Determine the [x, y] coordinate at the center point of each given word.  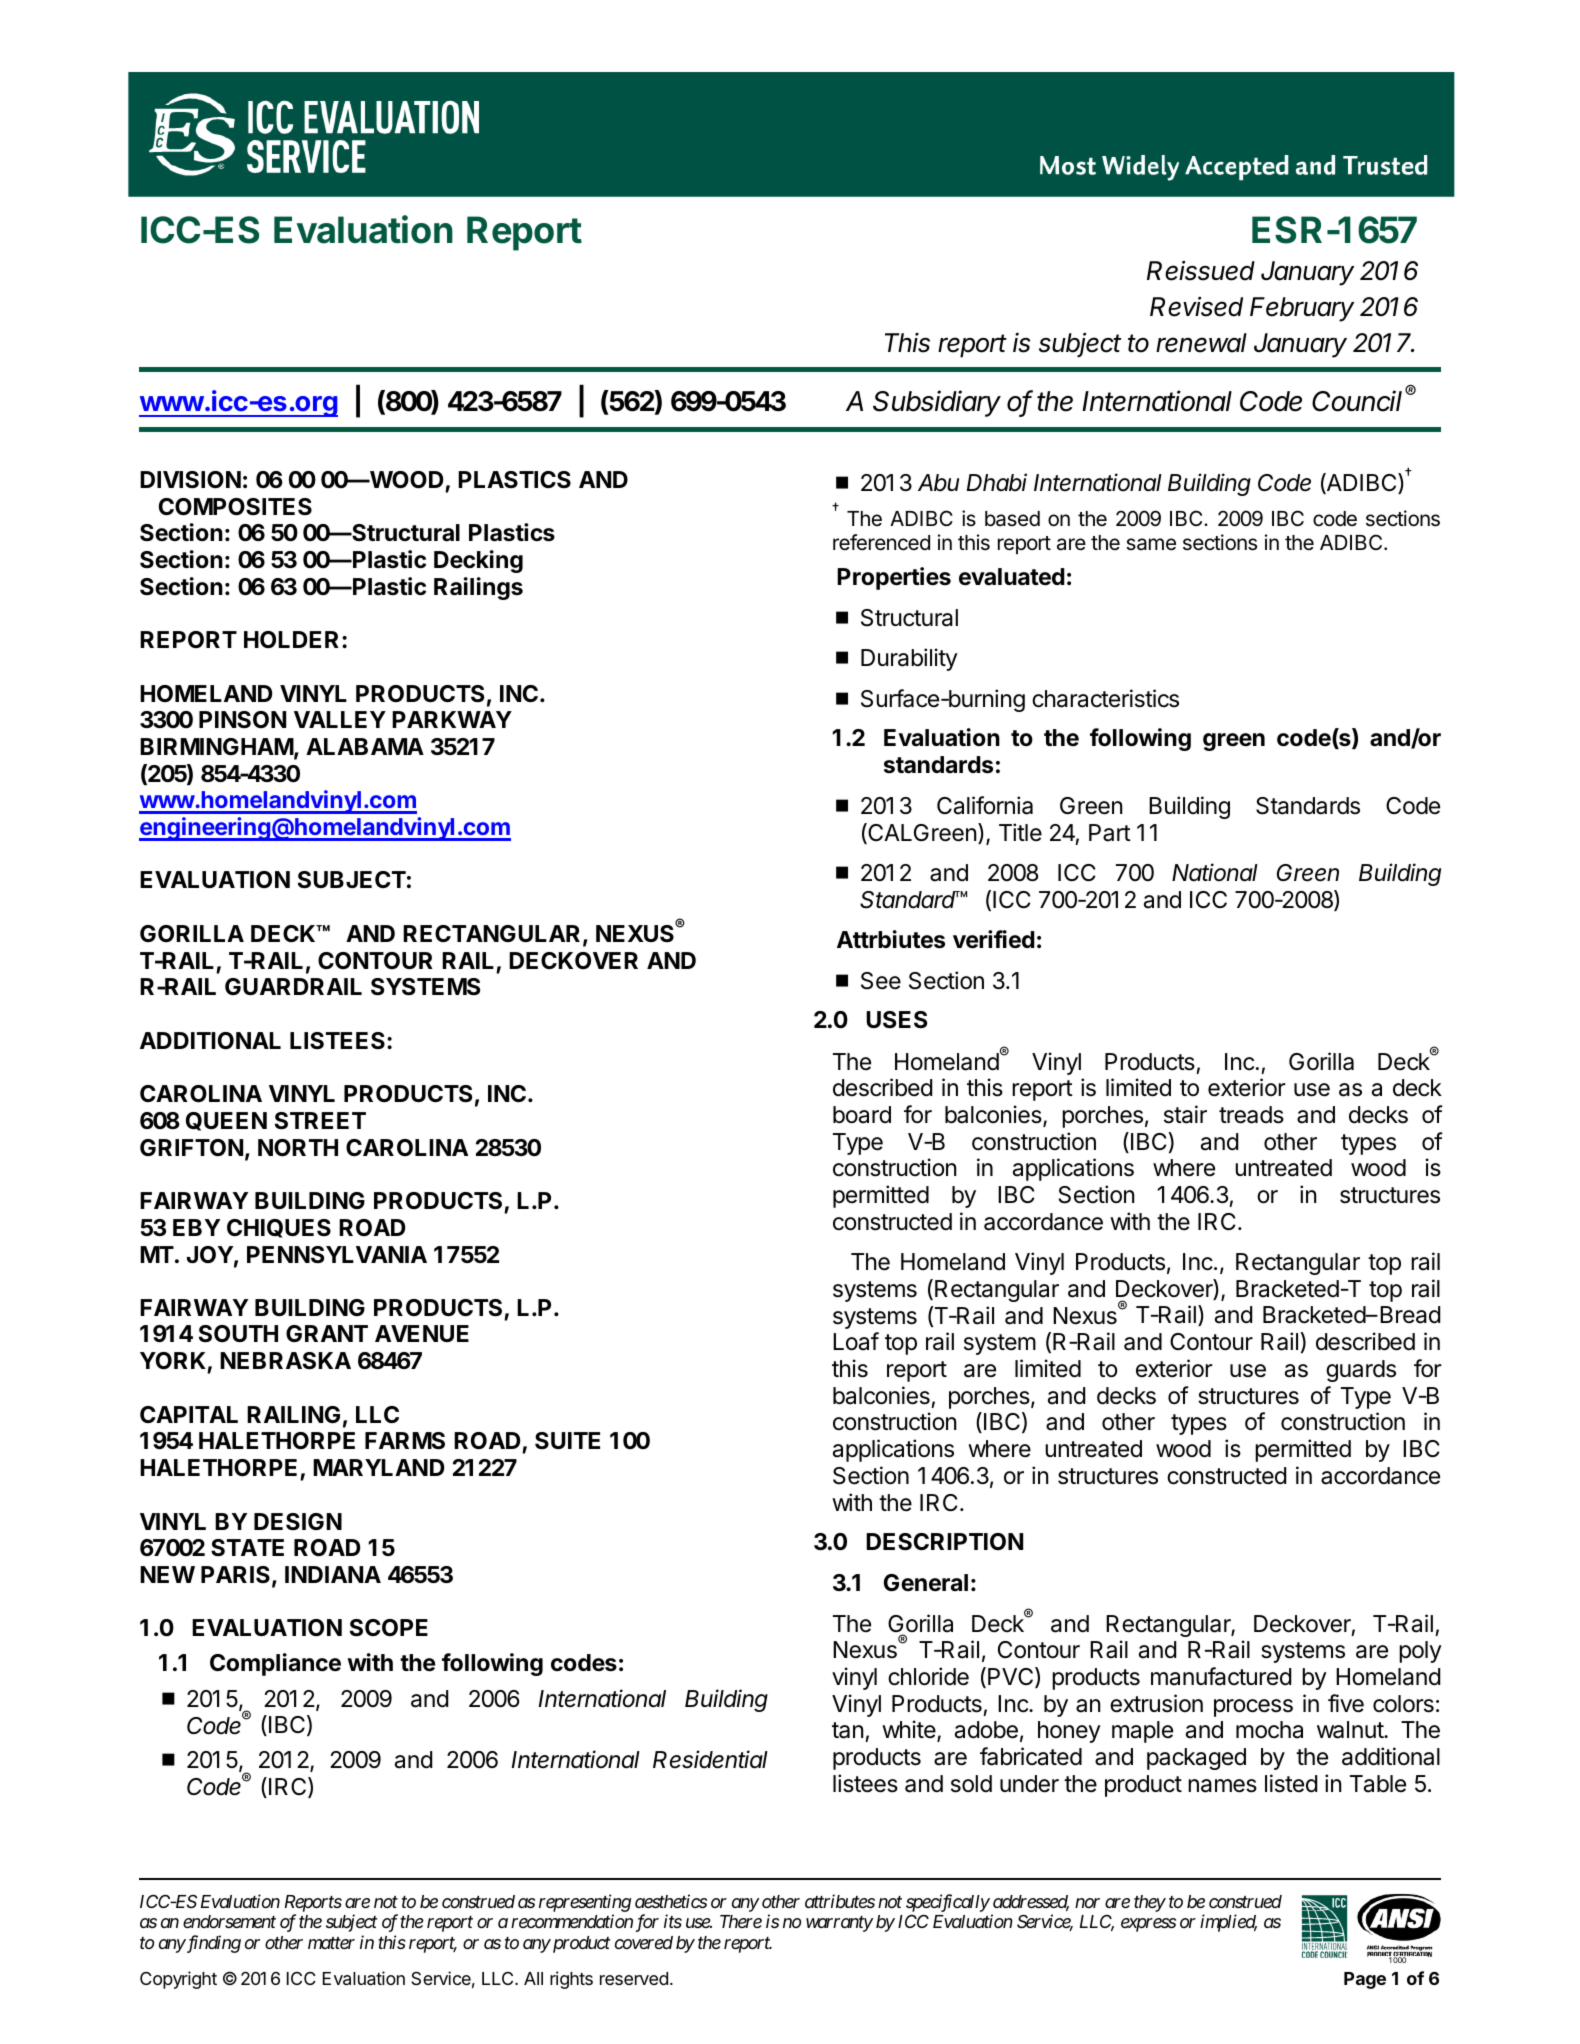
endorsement [229, 1921]
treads [1251, 1115]
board [862, 1115]
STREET [320, 1121]
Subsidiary [937, 403]
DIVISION [190, 480]
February [1302, 309]
